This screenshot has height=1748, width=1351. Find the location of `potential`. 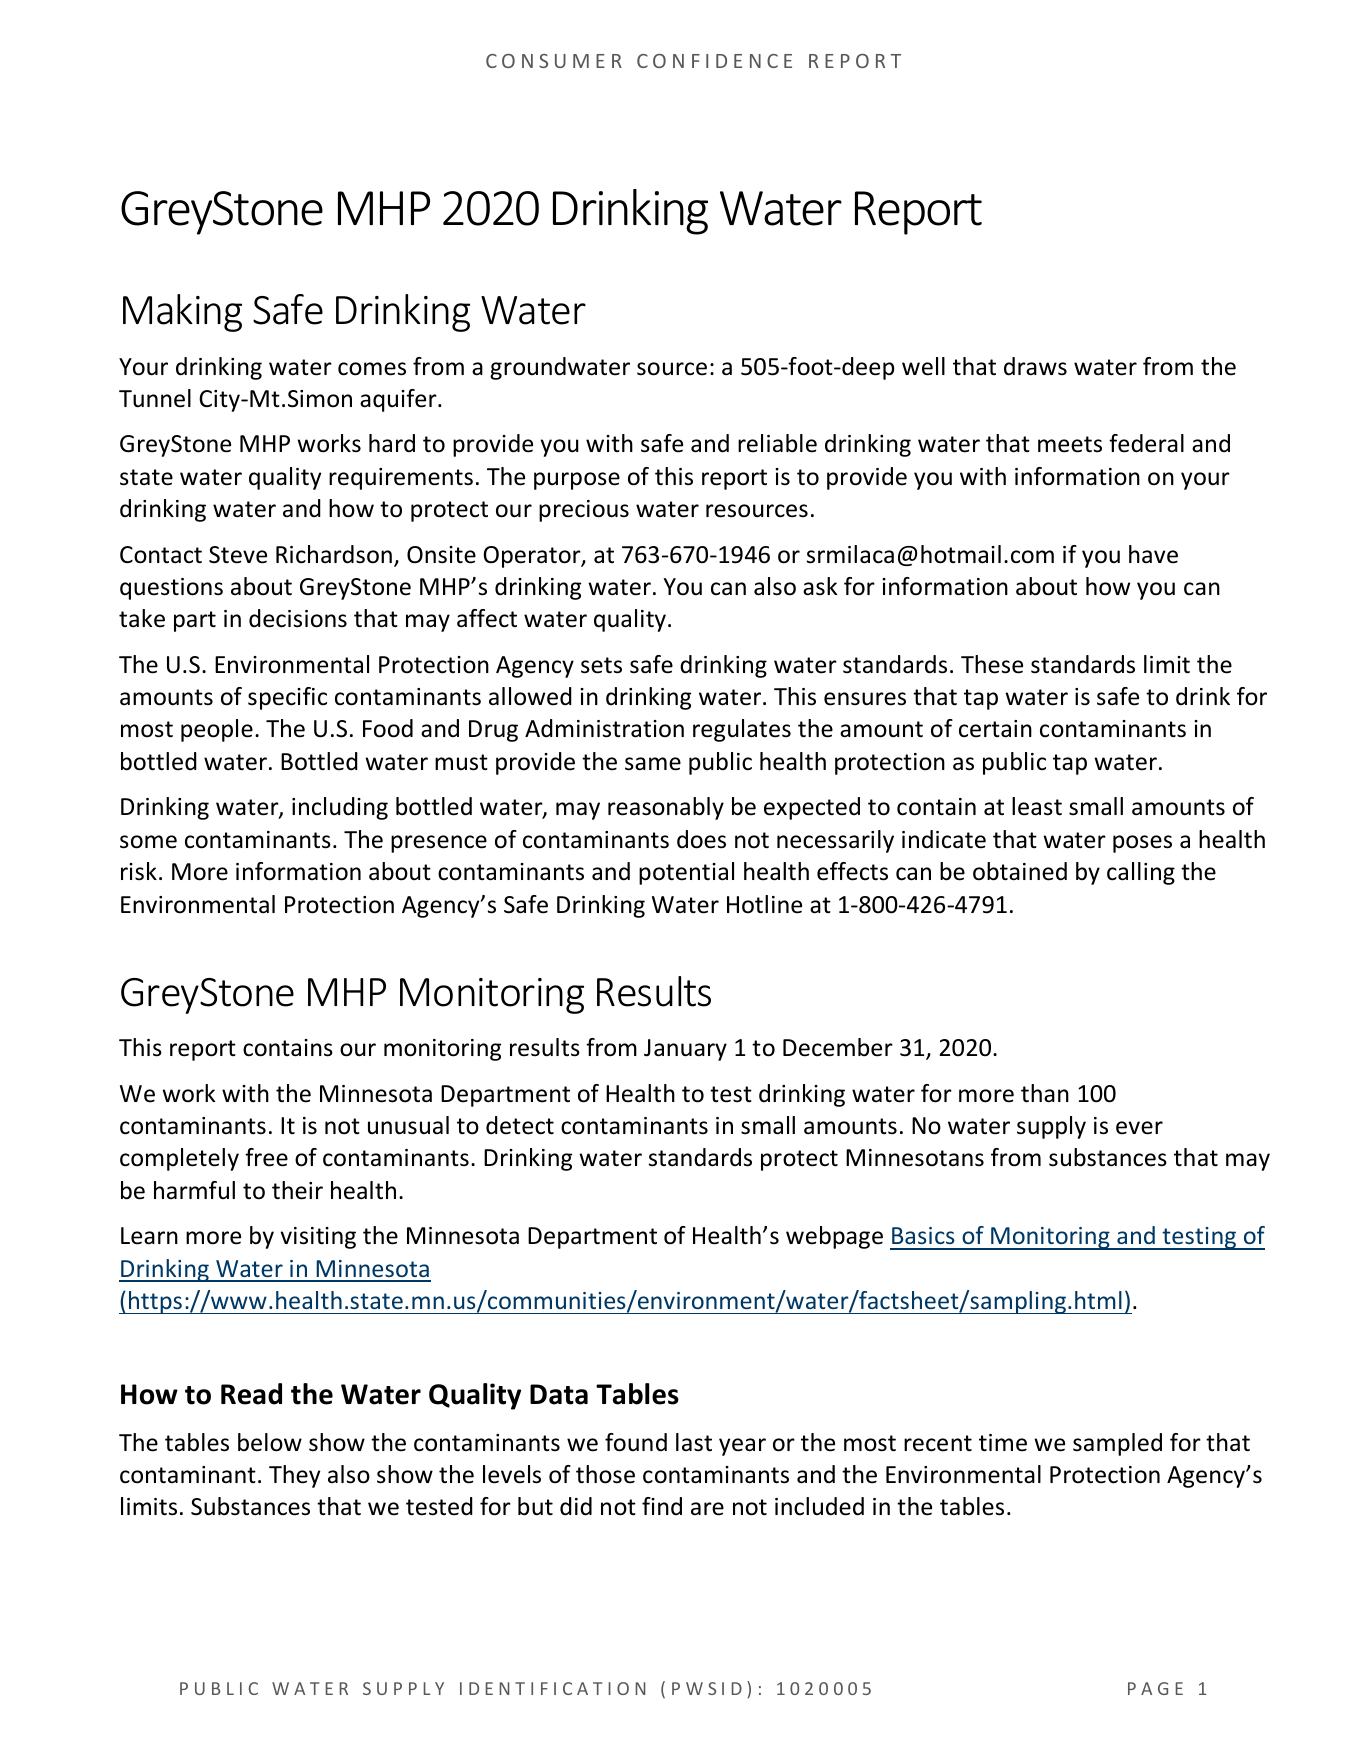

potential is located at coordinates (686, 873).
